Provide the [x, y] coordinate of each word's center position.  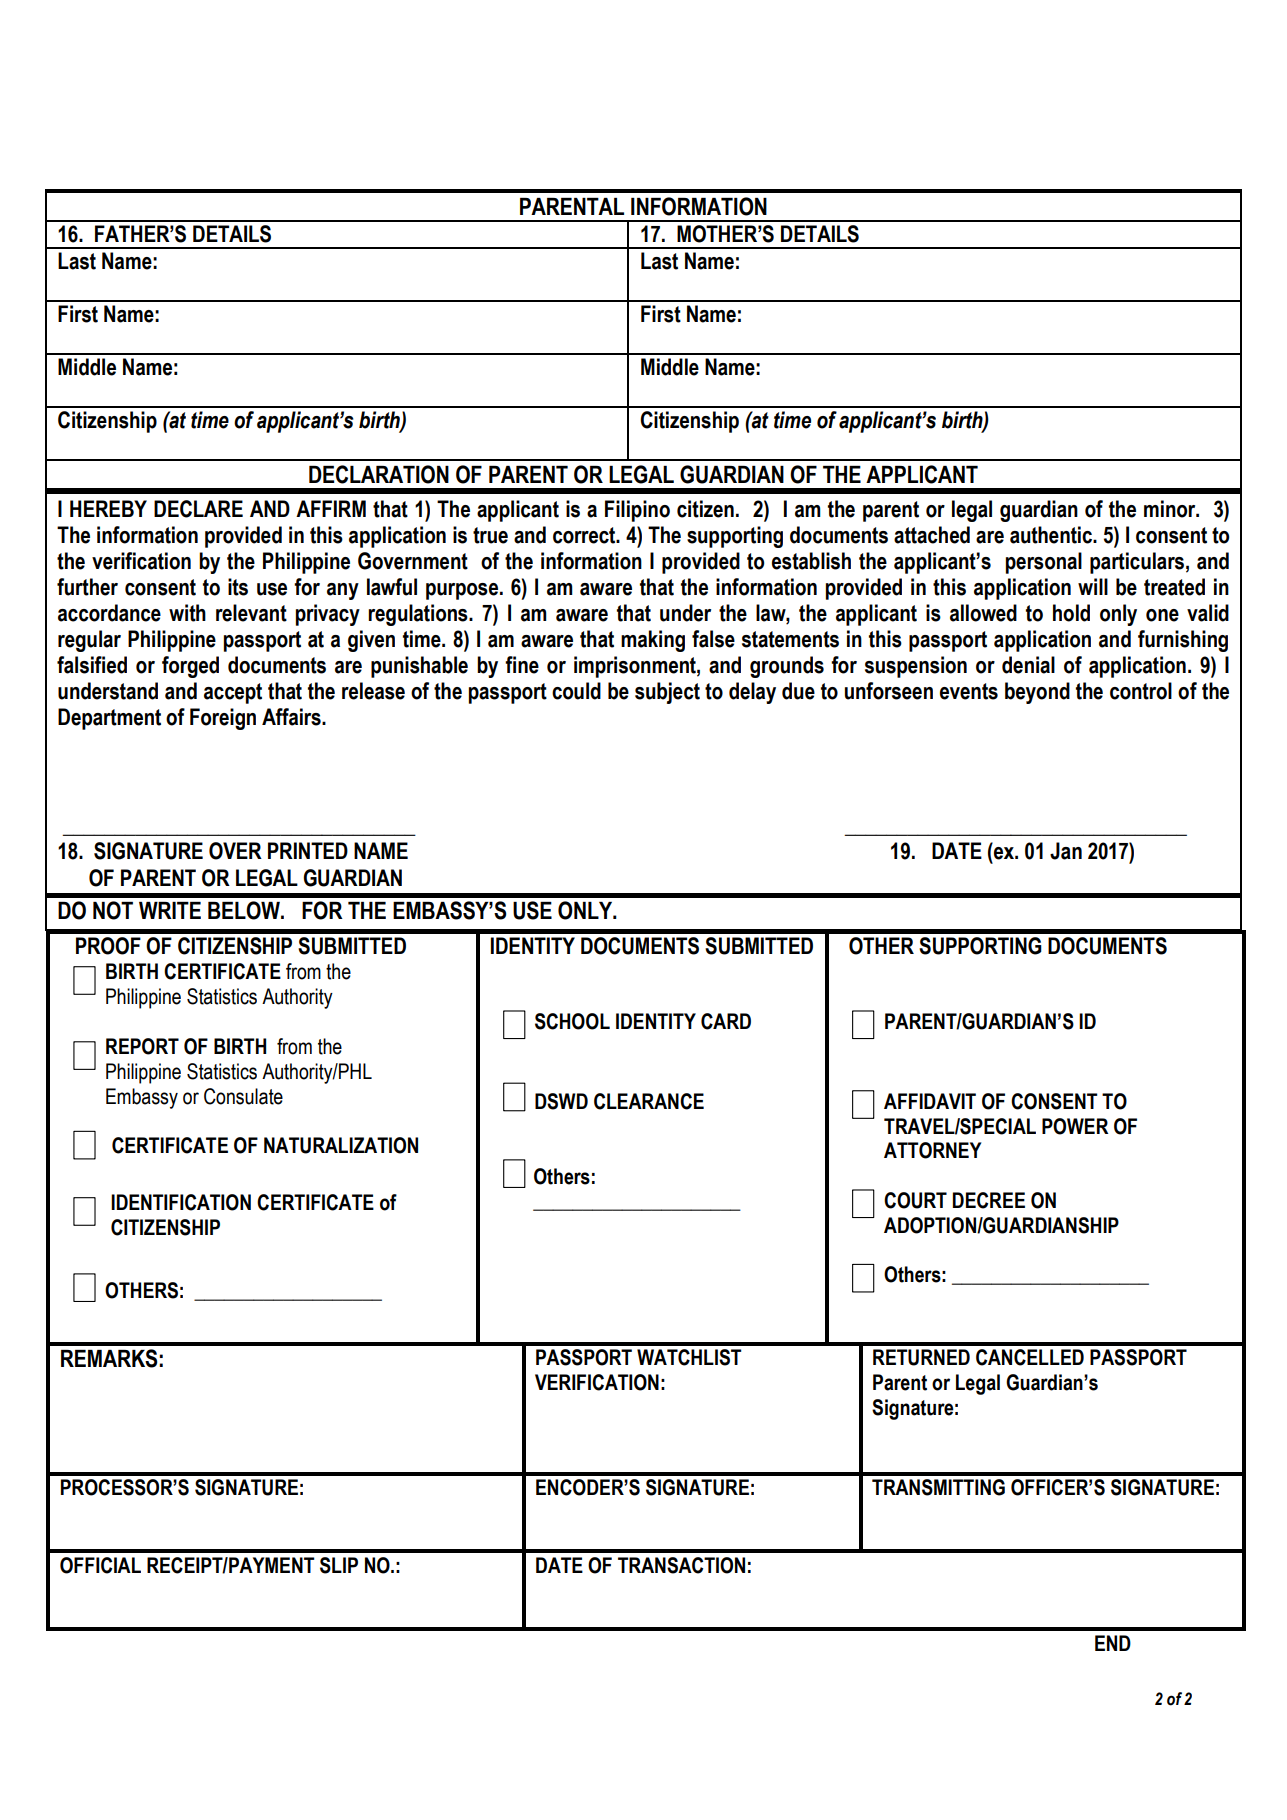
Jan [1066, 851]
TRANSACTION [681, 1565]
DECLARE [198, 509]
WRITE [170, 910]
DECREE [989, 1200]
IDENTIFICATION [181, 1202]
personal [1044, 563]
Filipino [637, 511]
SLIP [339, 1565]
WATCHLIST [689, 1357]
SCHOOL [572, 1021]
